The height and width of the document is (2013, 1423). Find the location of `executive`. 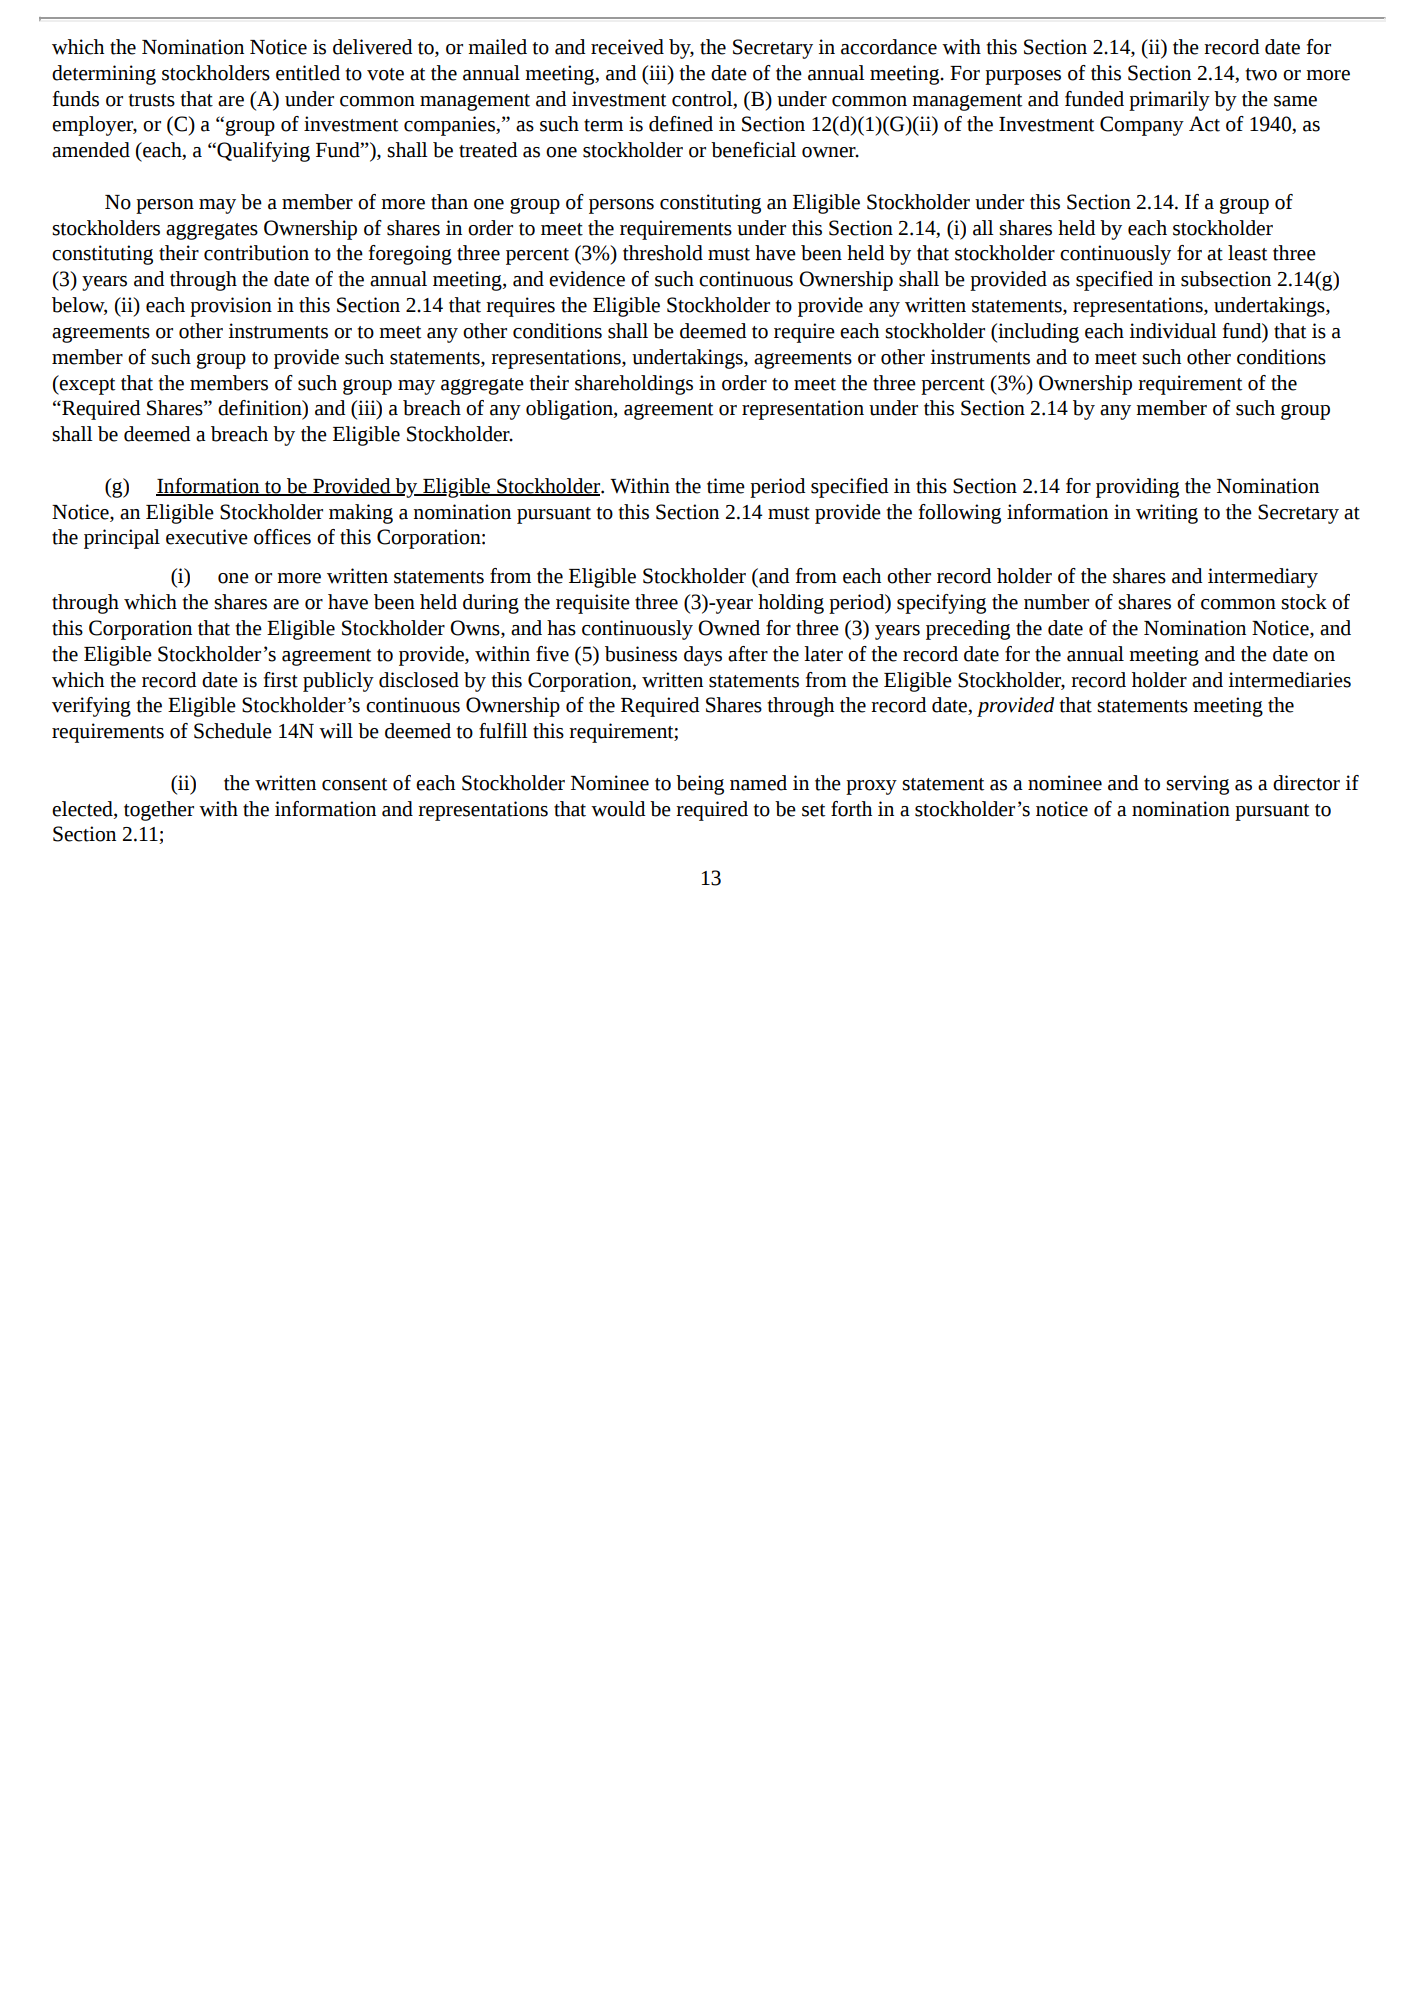

executive is located at coordinates (207, 537).
